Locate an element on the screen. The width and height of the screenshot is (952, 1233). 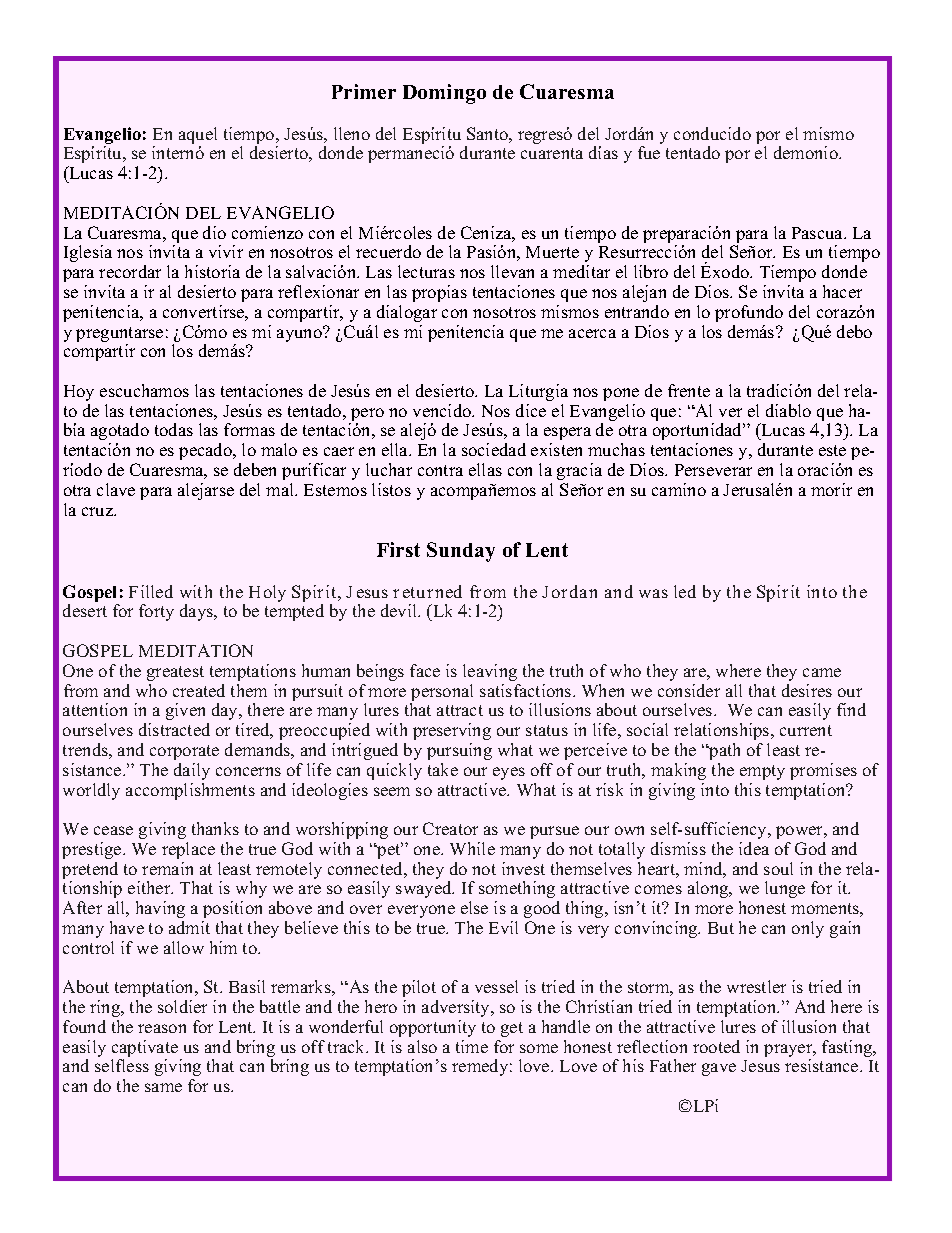
Domingo is located at coordinates (444, 94).
